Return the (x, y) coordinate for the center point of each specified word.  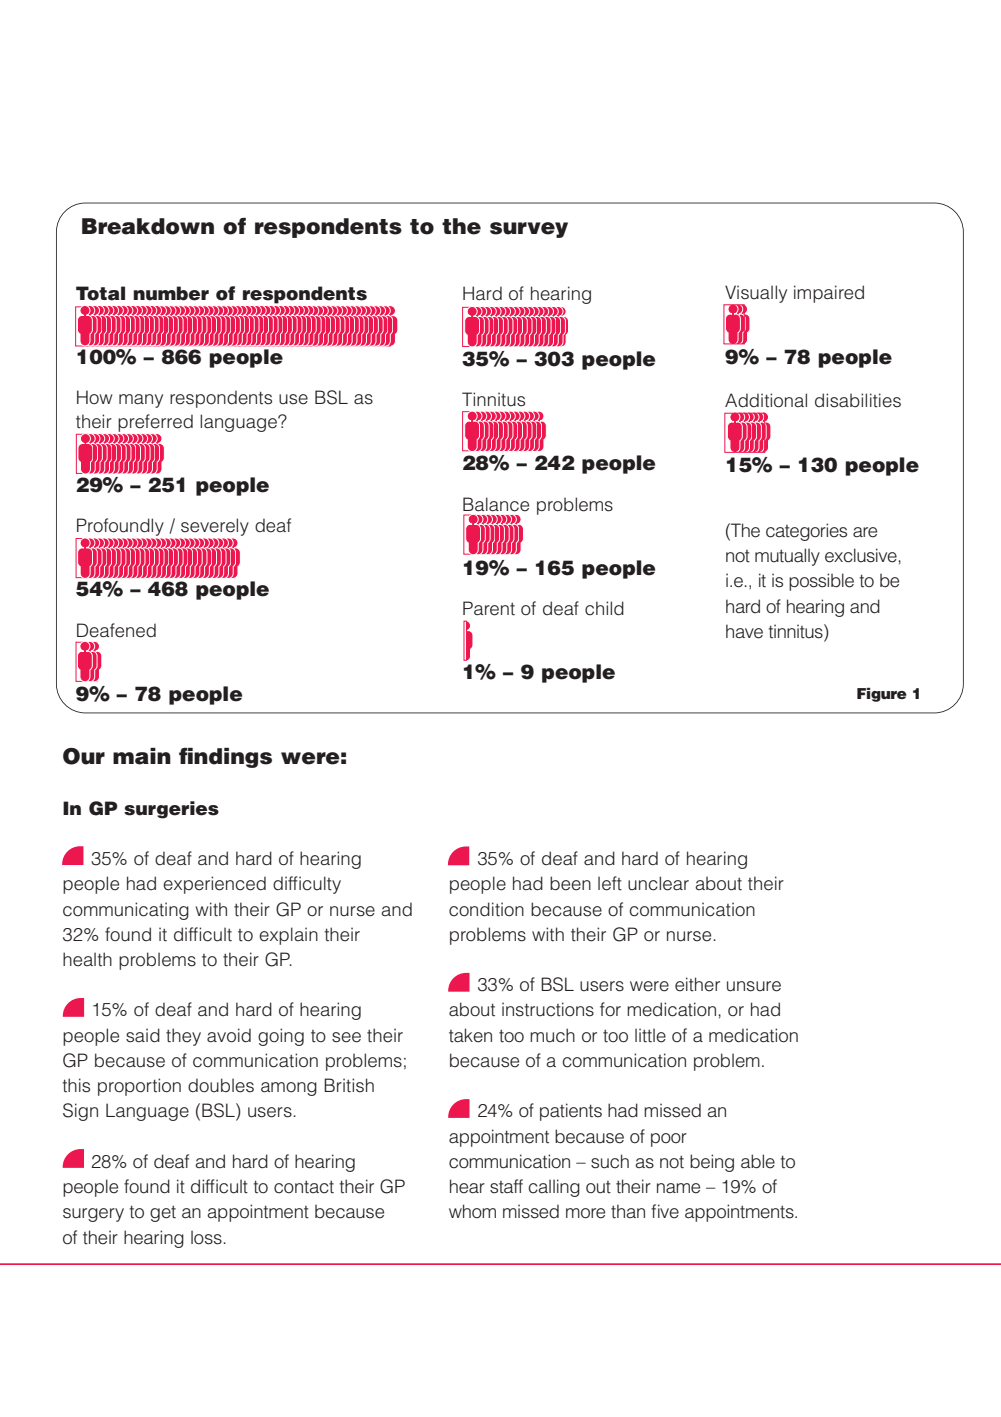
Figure (882, 694)
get (163, 1214)
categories (806, 532)
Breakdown (148, 226)
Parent (489, 608)
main (142, 756)
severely (215, 527)
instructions (548, 1009)
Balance (496, 504)
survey (529, 230)
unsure (754, 986)
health (87, 959)
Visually (755, 295)
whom (472, 1211)
